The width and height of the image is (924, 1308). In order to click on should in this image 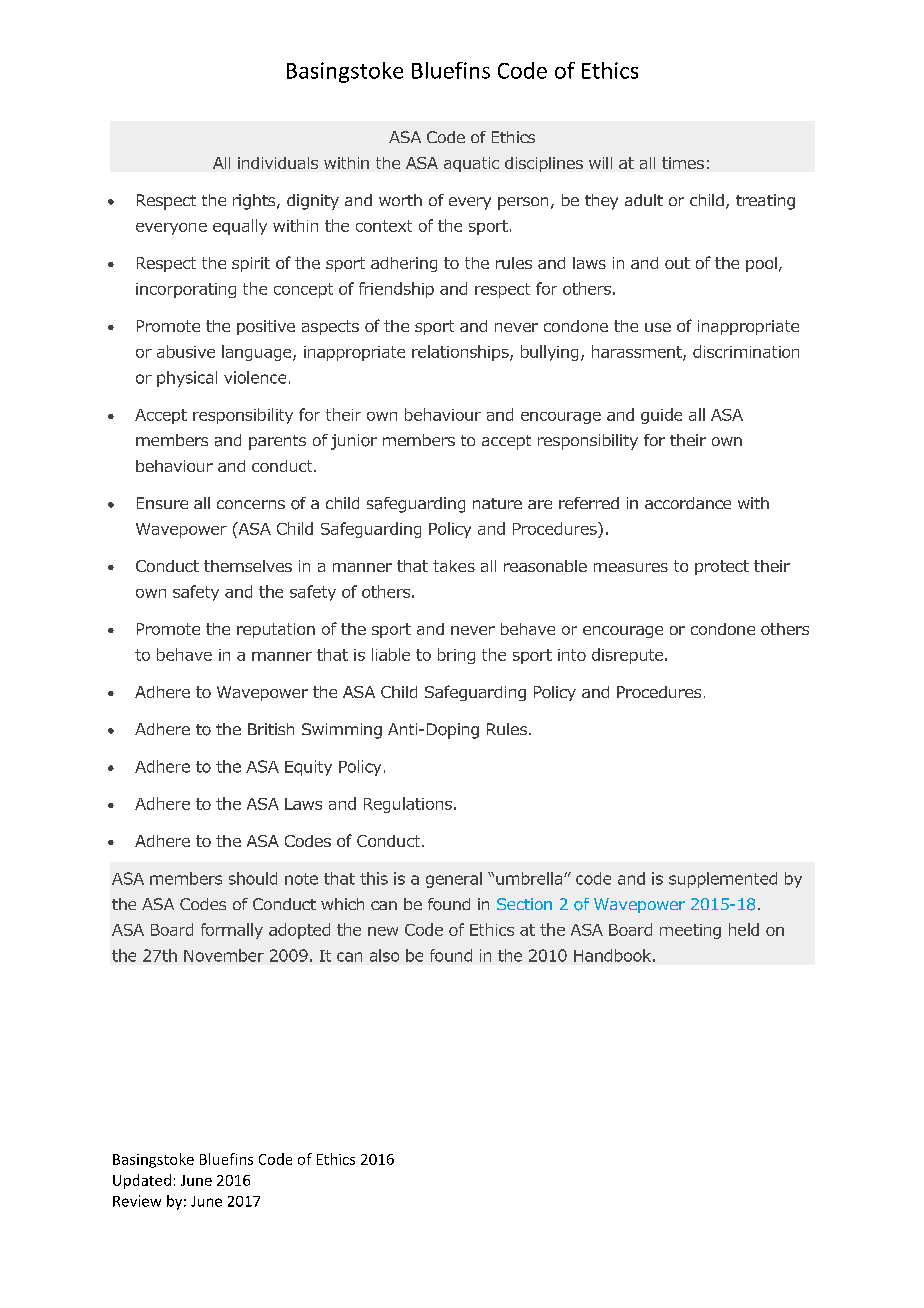, I will do `click(253, 878)`.
